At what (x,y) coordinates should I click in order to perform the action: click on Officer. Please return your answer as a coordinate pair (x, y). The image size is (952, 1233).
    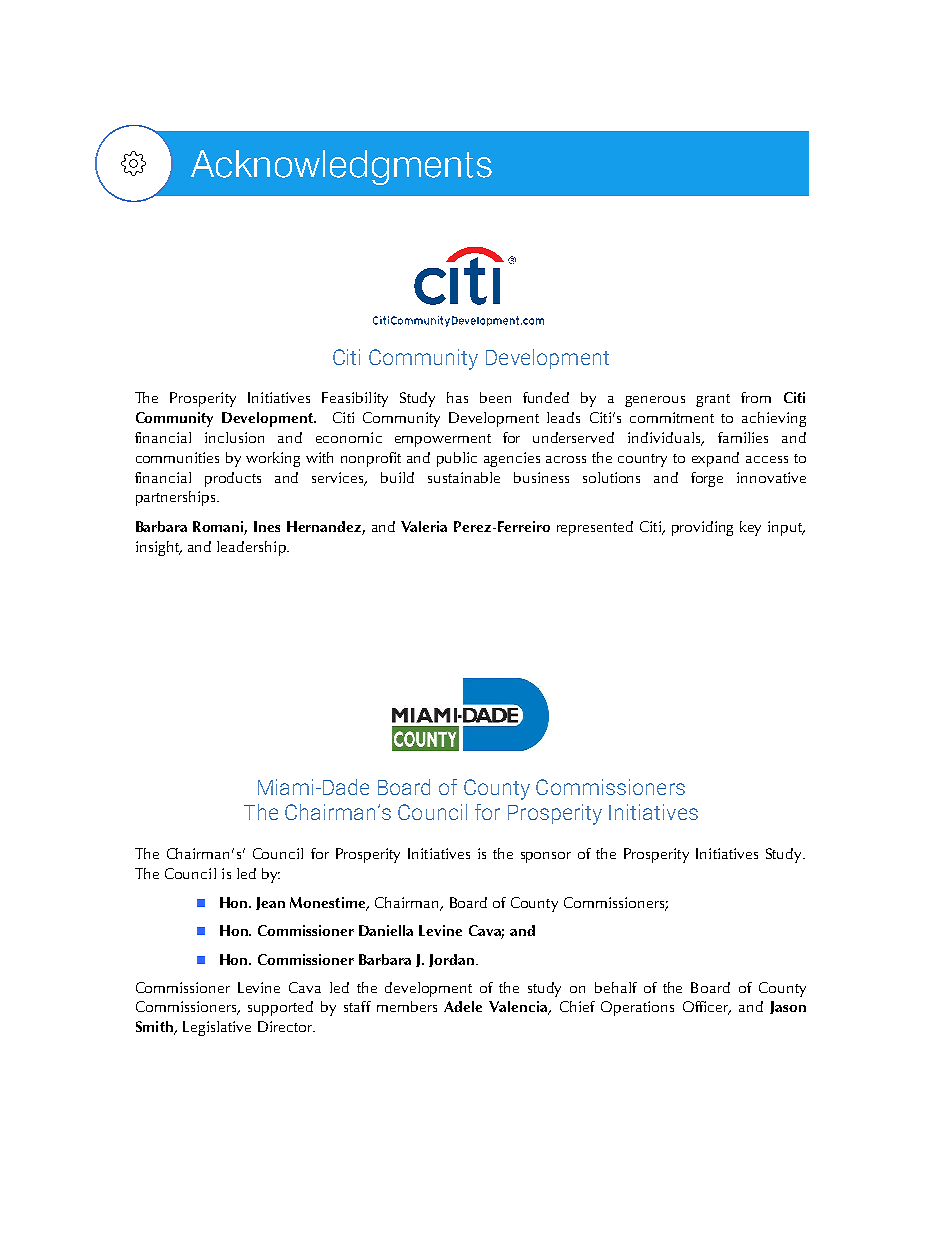
    Looking at the image, I should click on (706, 1008).
